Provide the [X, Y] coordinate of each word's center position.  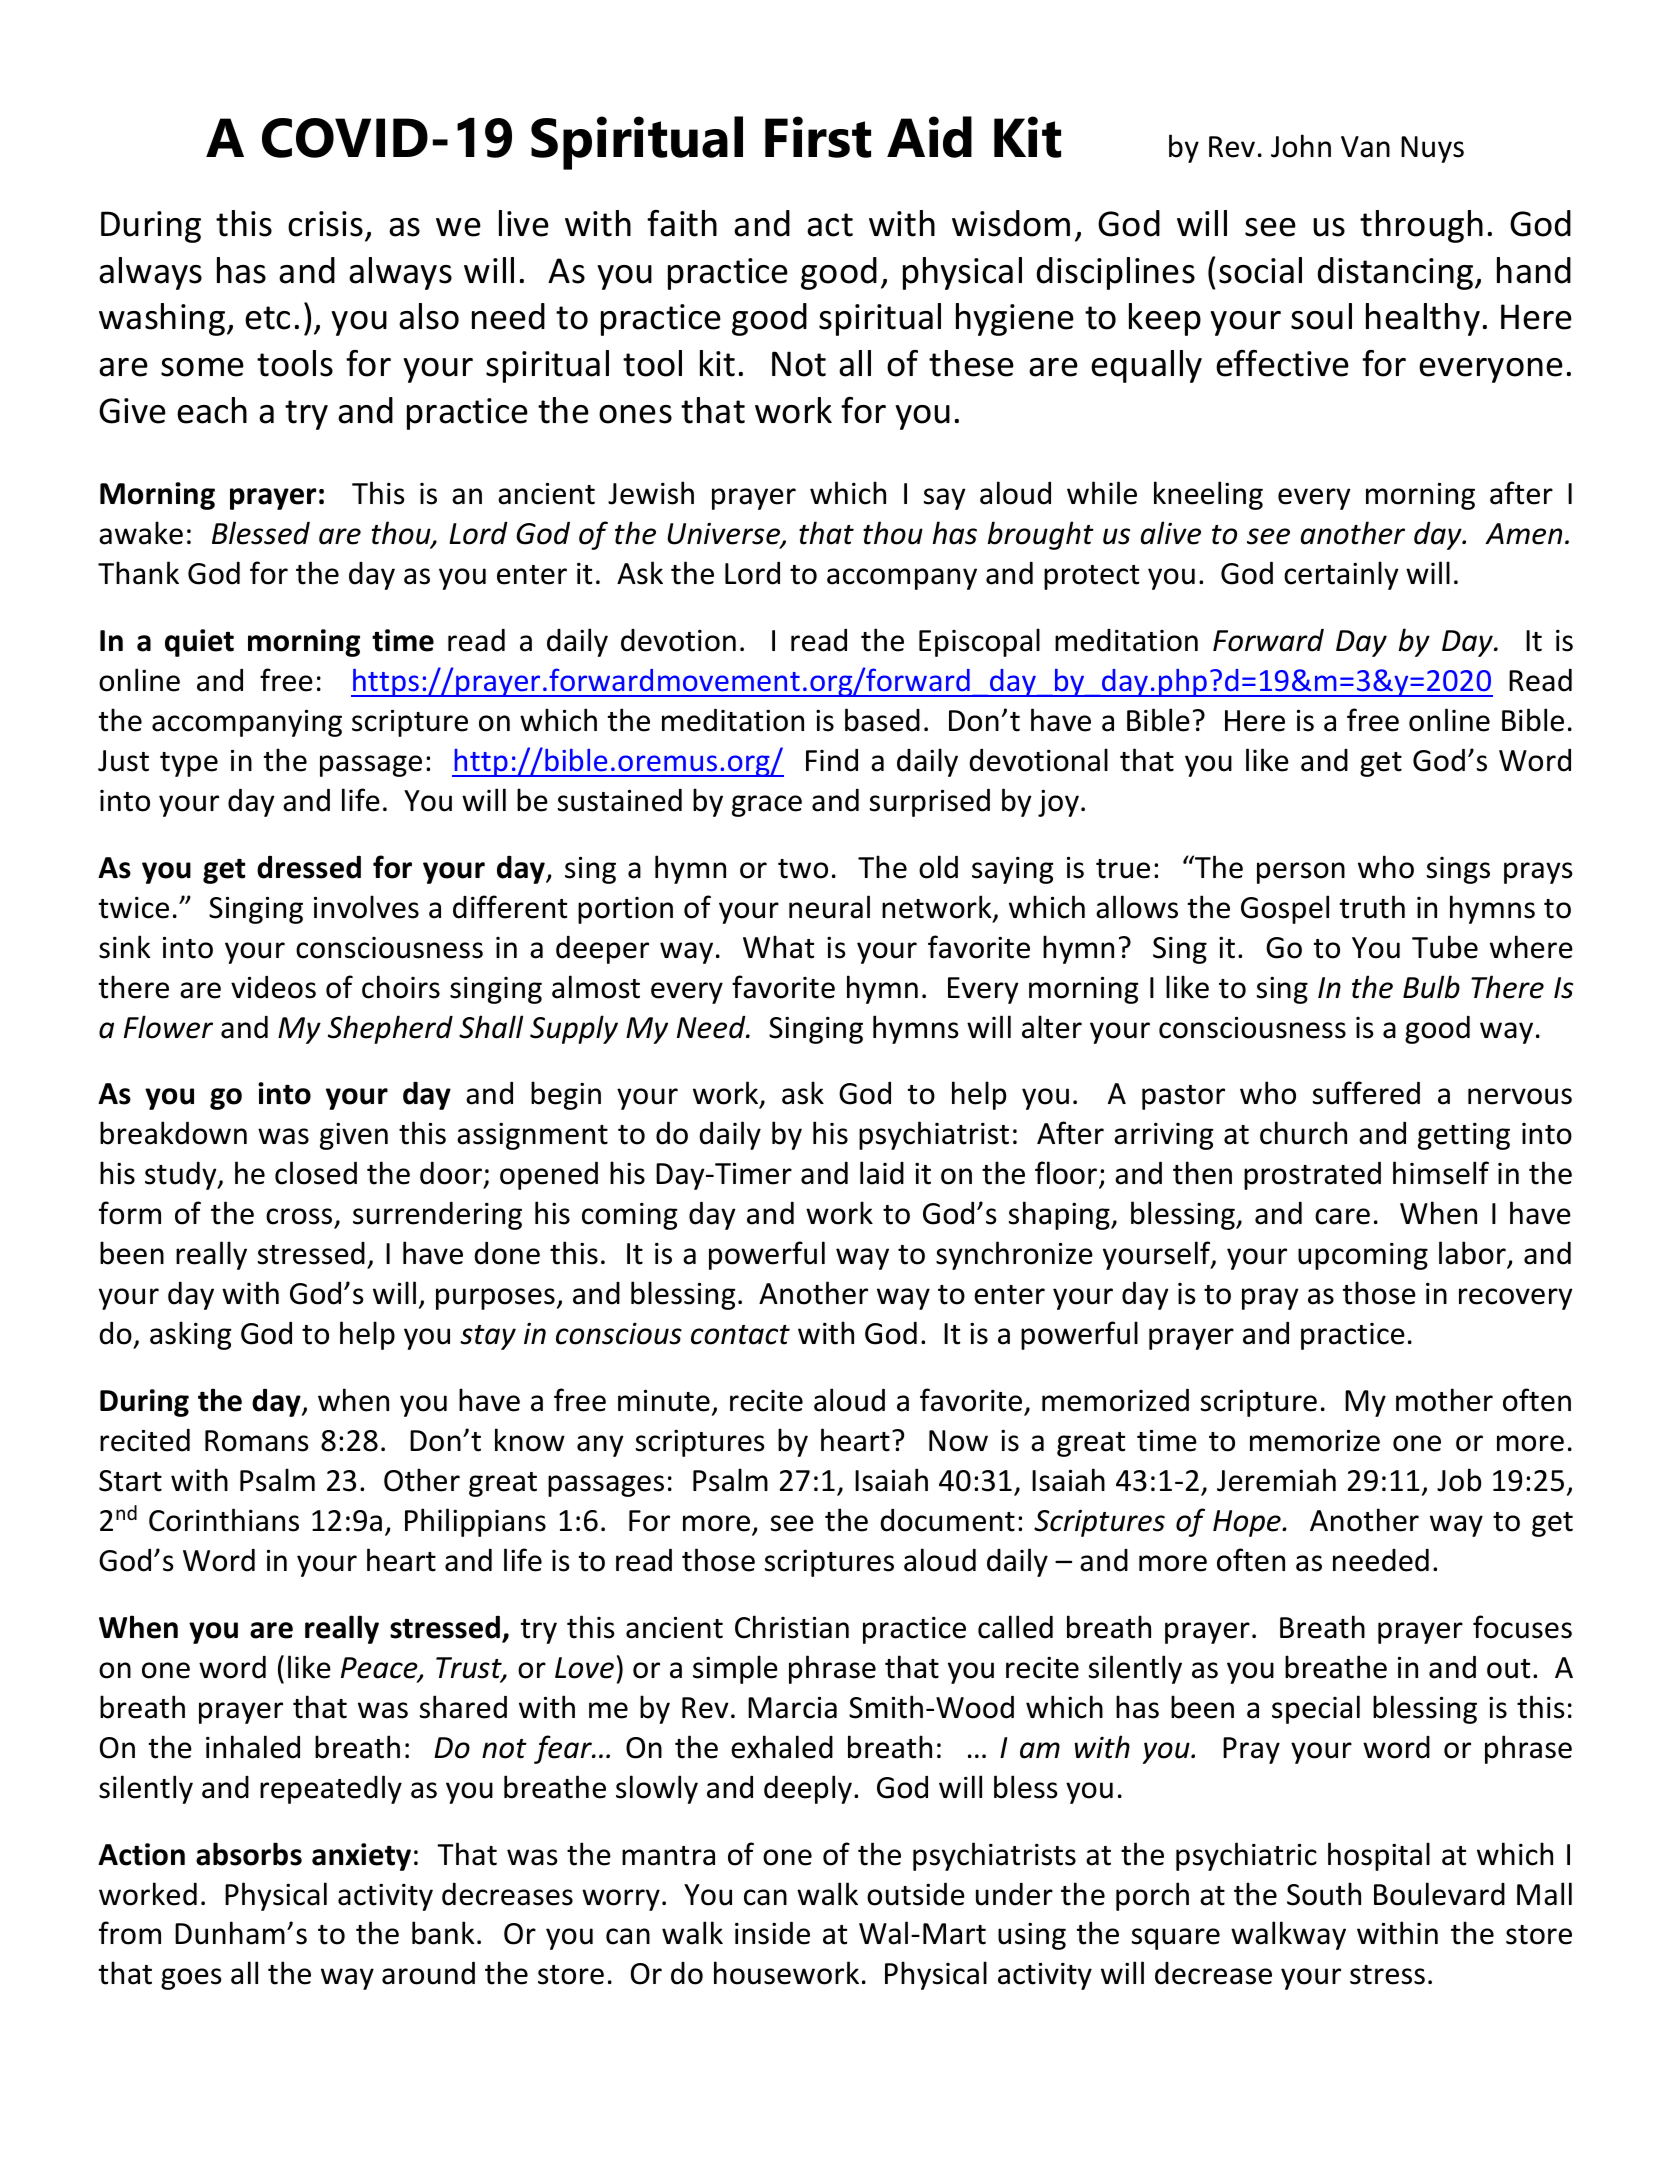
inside [772, 1933]
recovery [1516, 1299]
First [818, 137]
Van [1365, 147]
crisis [325, 224]
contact [740, 1335]
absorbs [249, 1854]
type [189, 764]
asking [190, 1335]
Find [832, 760]
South [1324, 1894]
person [1301, 873]
